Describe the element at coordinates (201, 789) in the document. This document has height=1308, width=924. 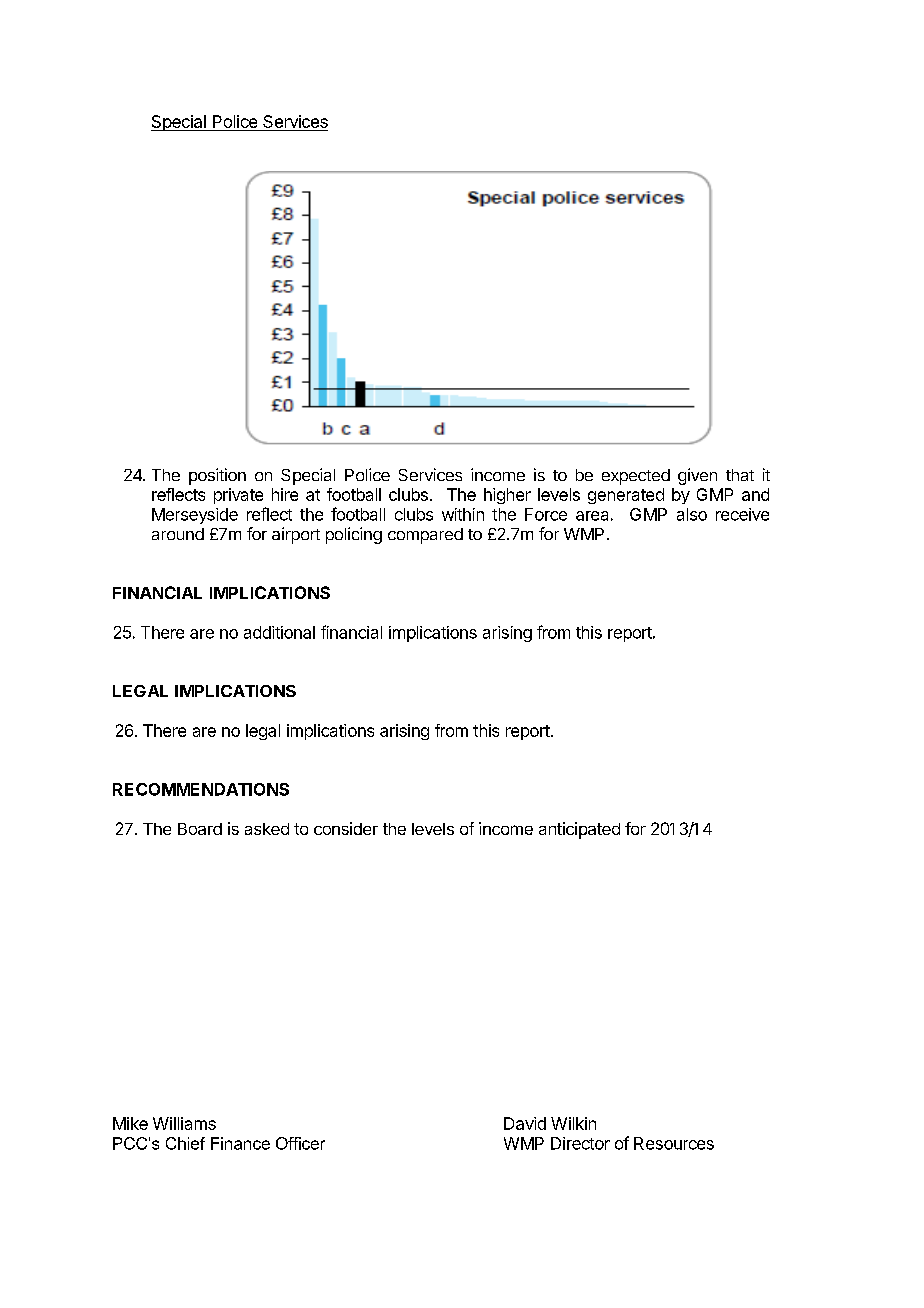
I see `RECOMMENDATIONS` at that location.
